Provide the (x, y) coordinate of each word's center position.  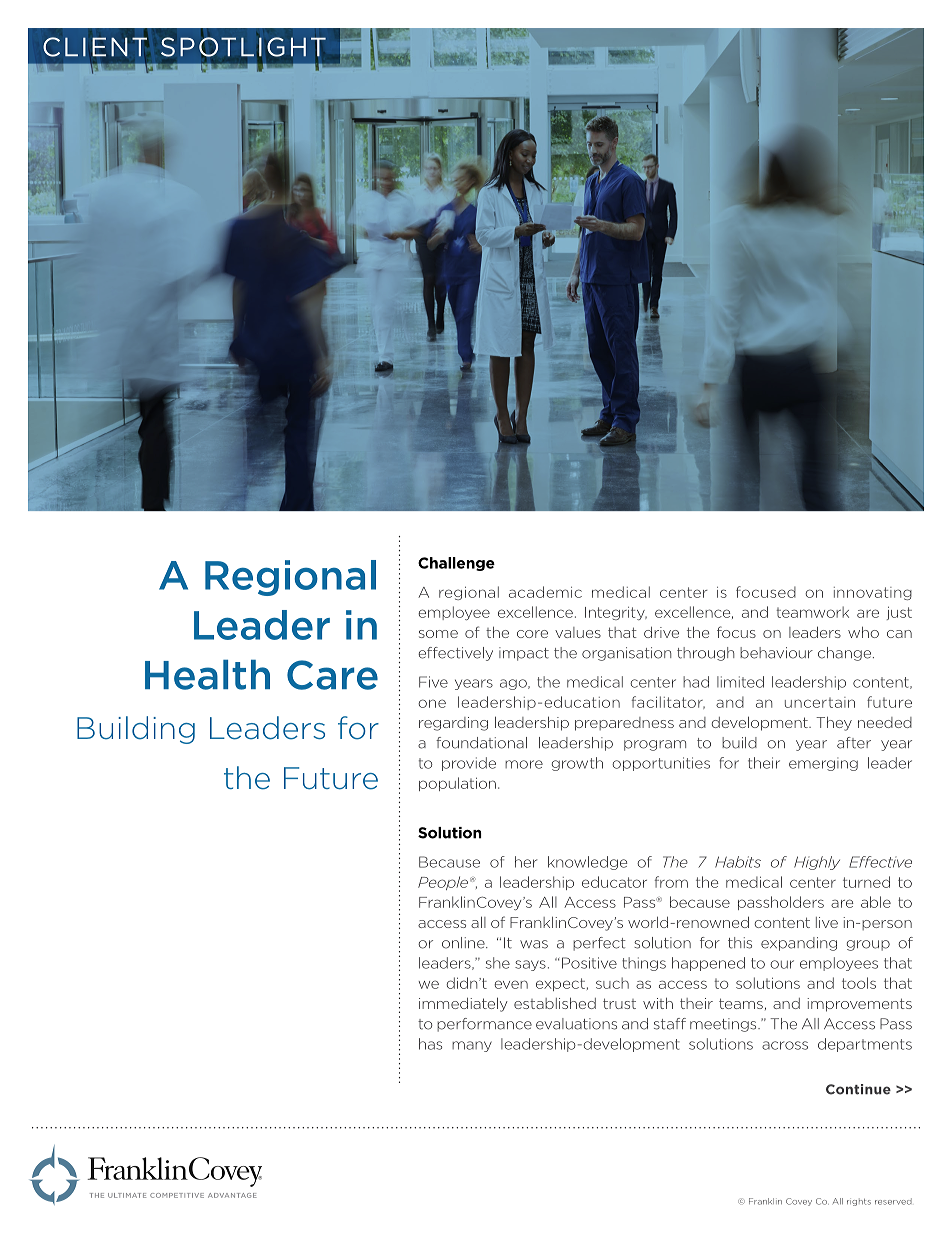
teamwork (812, 612)
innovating (873, 593)
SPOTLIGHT (243, 47)
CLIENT (95, 47)
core (532, 634)
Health (207, 675)
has (430, 1044)
